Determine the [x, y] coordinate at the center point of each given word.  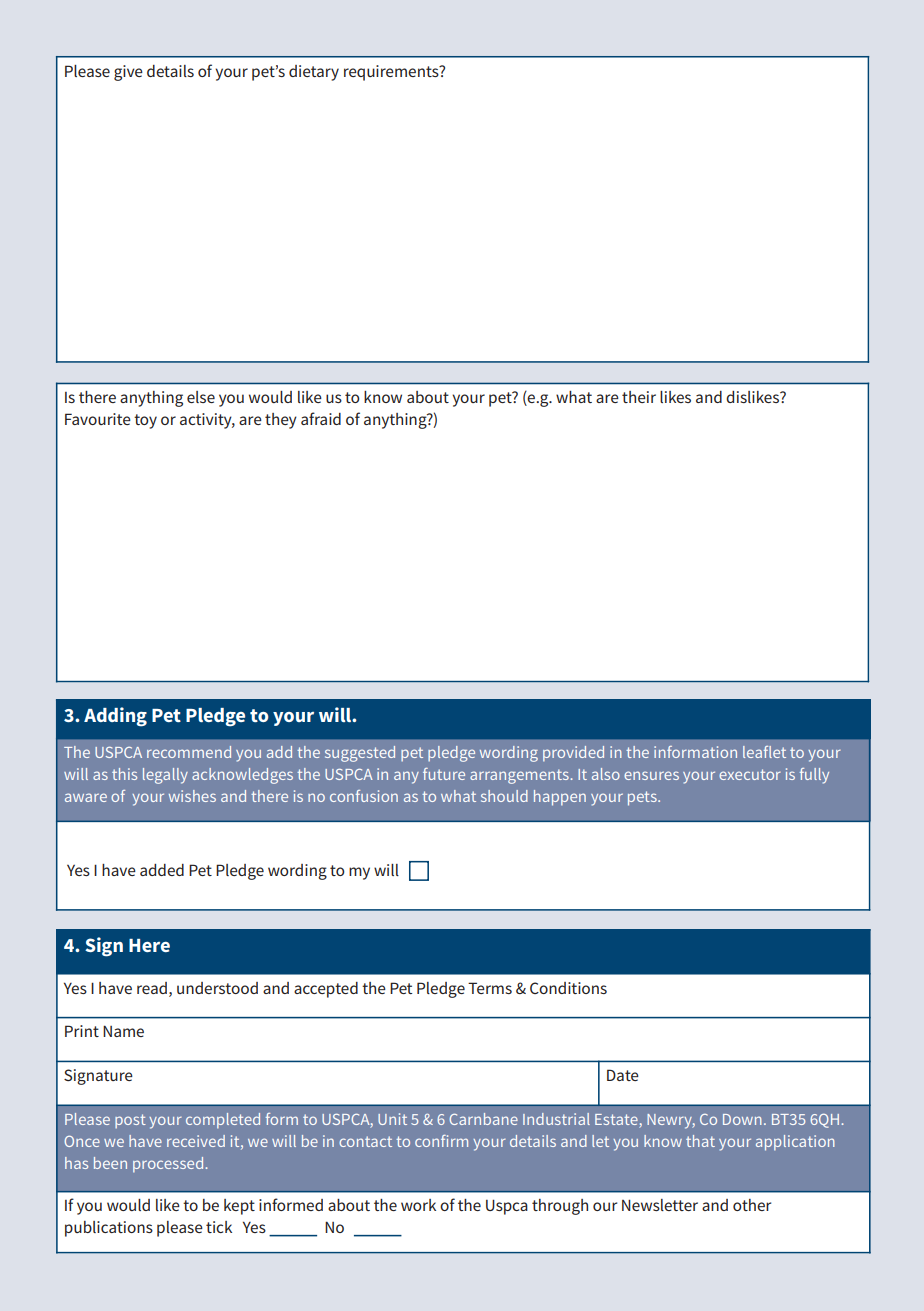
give [128, 73]
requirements [392, 73]
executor [750, 774]
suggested [360, 754]
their [639, 397]
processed [168, 1165]
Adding [115, 717]
